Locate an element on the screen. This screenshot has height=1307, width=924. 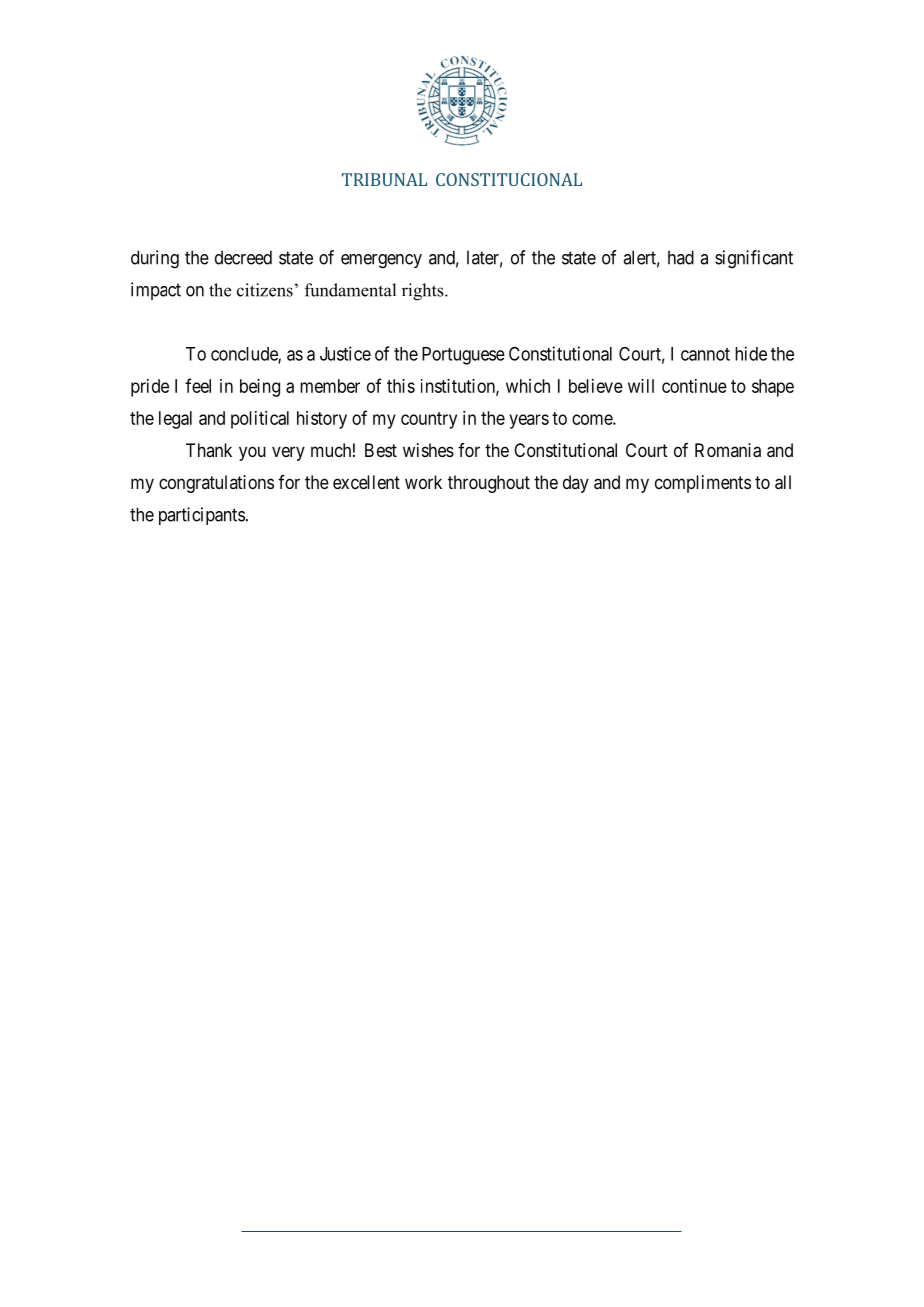
decreed is located at coordinates (243, 257).
